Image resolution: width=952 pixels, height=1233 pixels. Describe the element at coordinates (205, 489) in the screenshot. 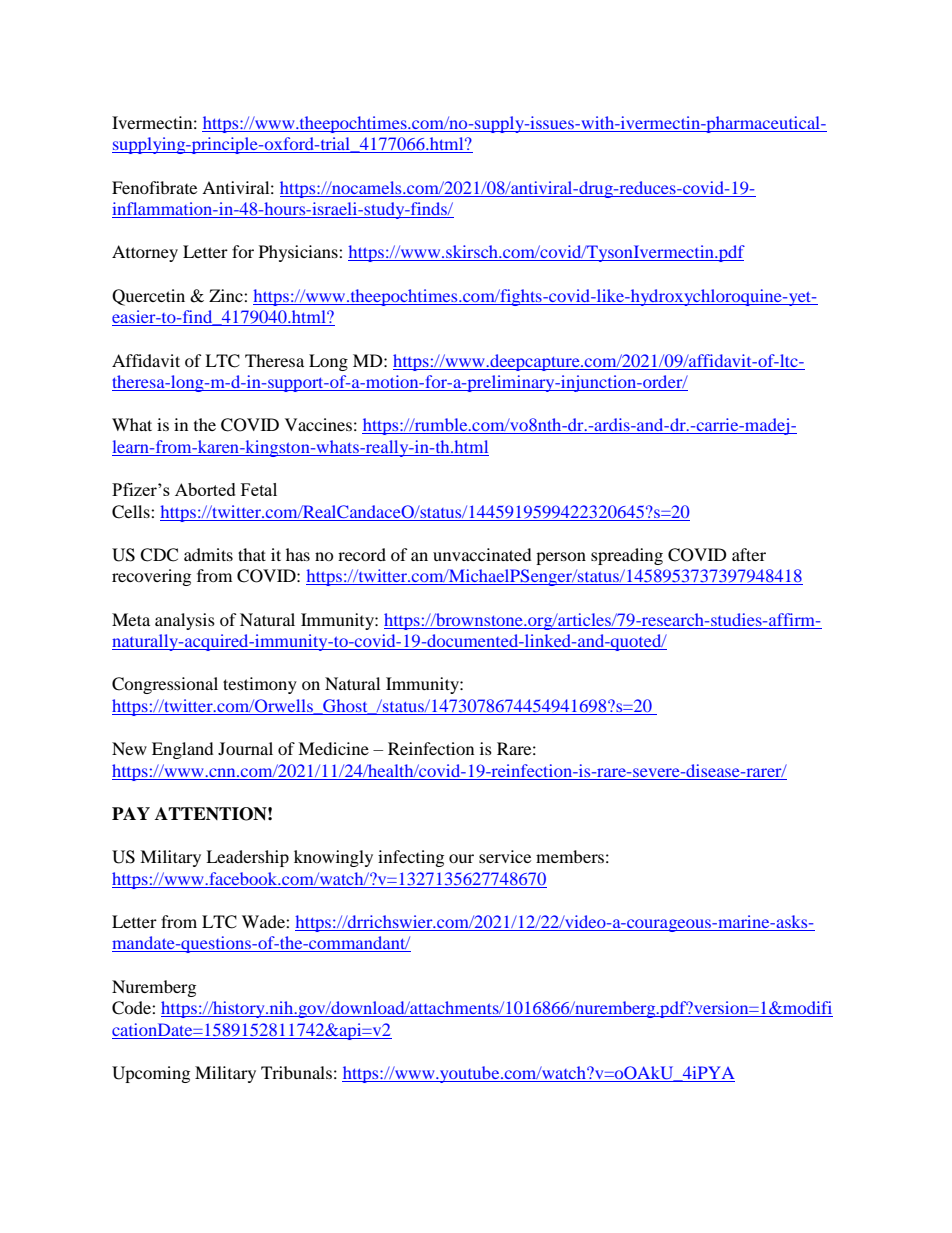

I see `Aborted` at that location.
